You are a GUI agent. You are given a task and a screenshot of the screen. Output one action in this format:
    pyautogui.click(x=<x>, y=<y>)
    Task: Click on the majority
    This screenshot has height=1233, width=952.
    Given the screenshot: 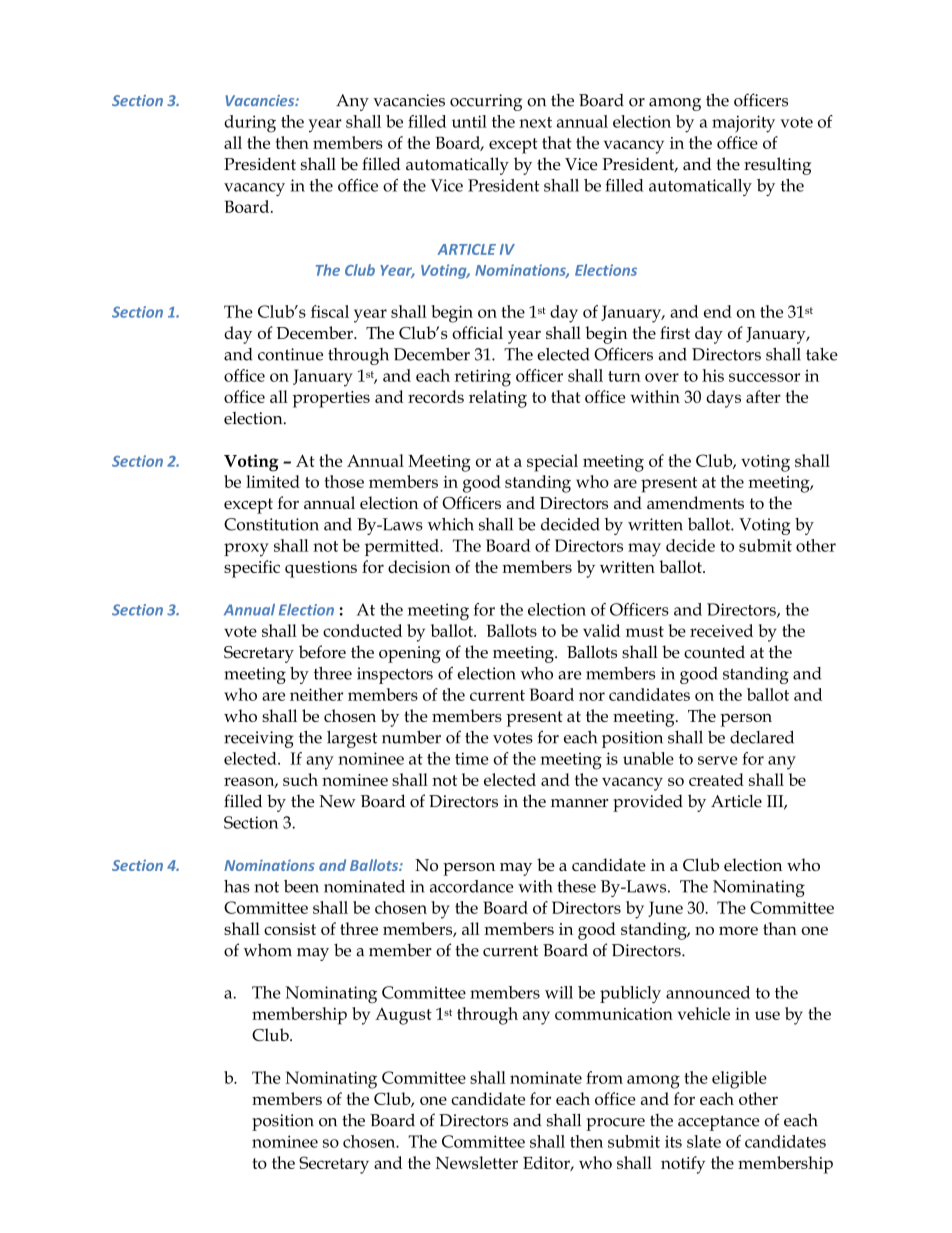 What is the action you would take?
    pyautogui.click(x=743, y=124)
